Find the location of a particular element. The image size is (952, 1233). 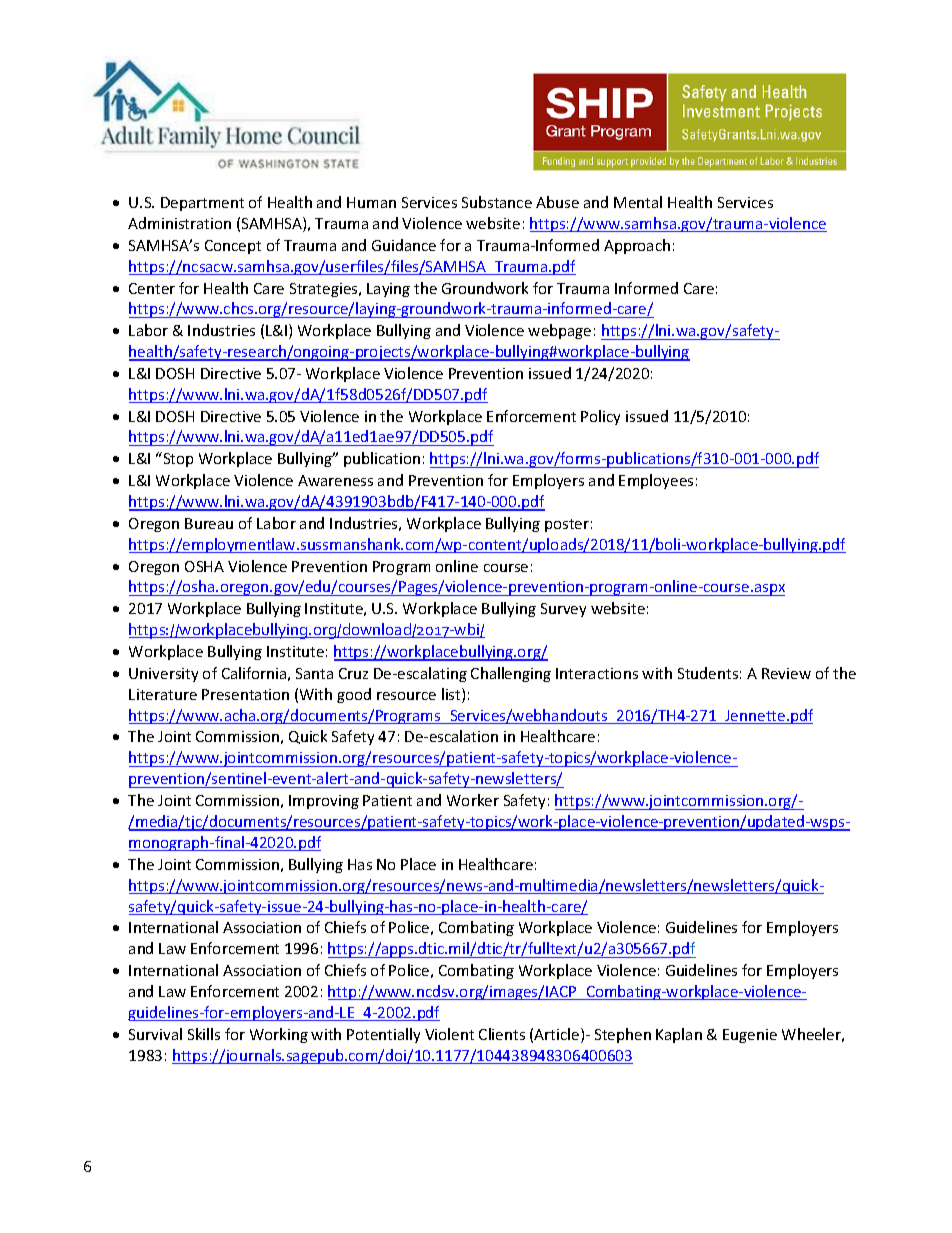

University is located at coordinates (163, 675).
